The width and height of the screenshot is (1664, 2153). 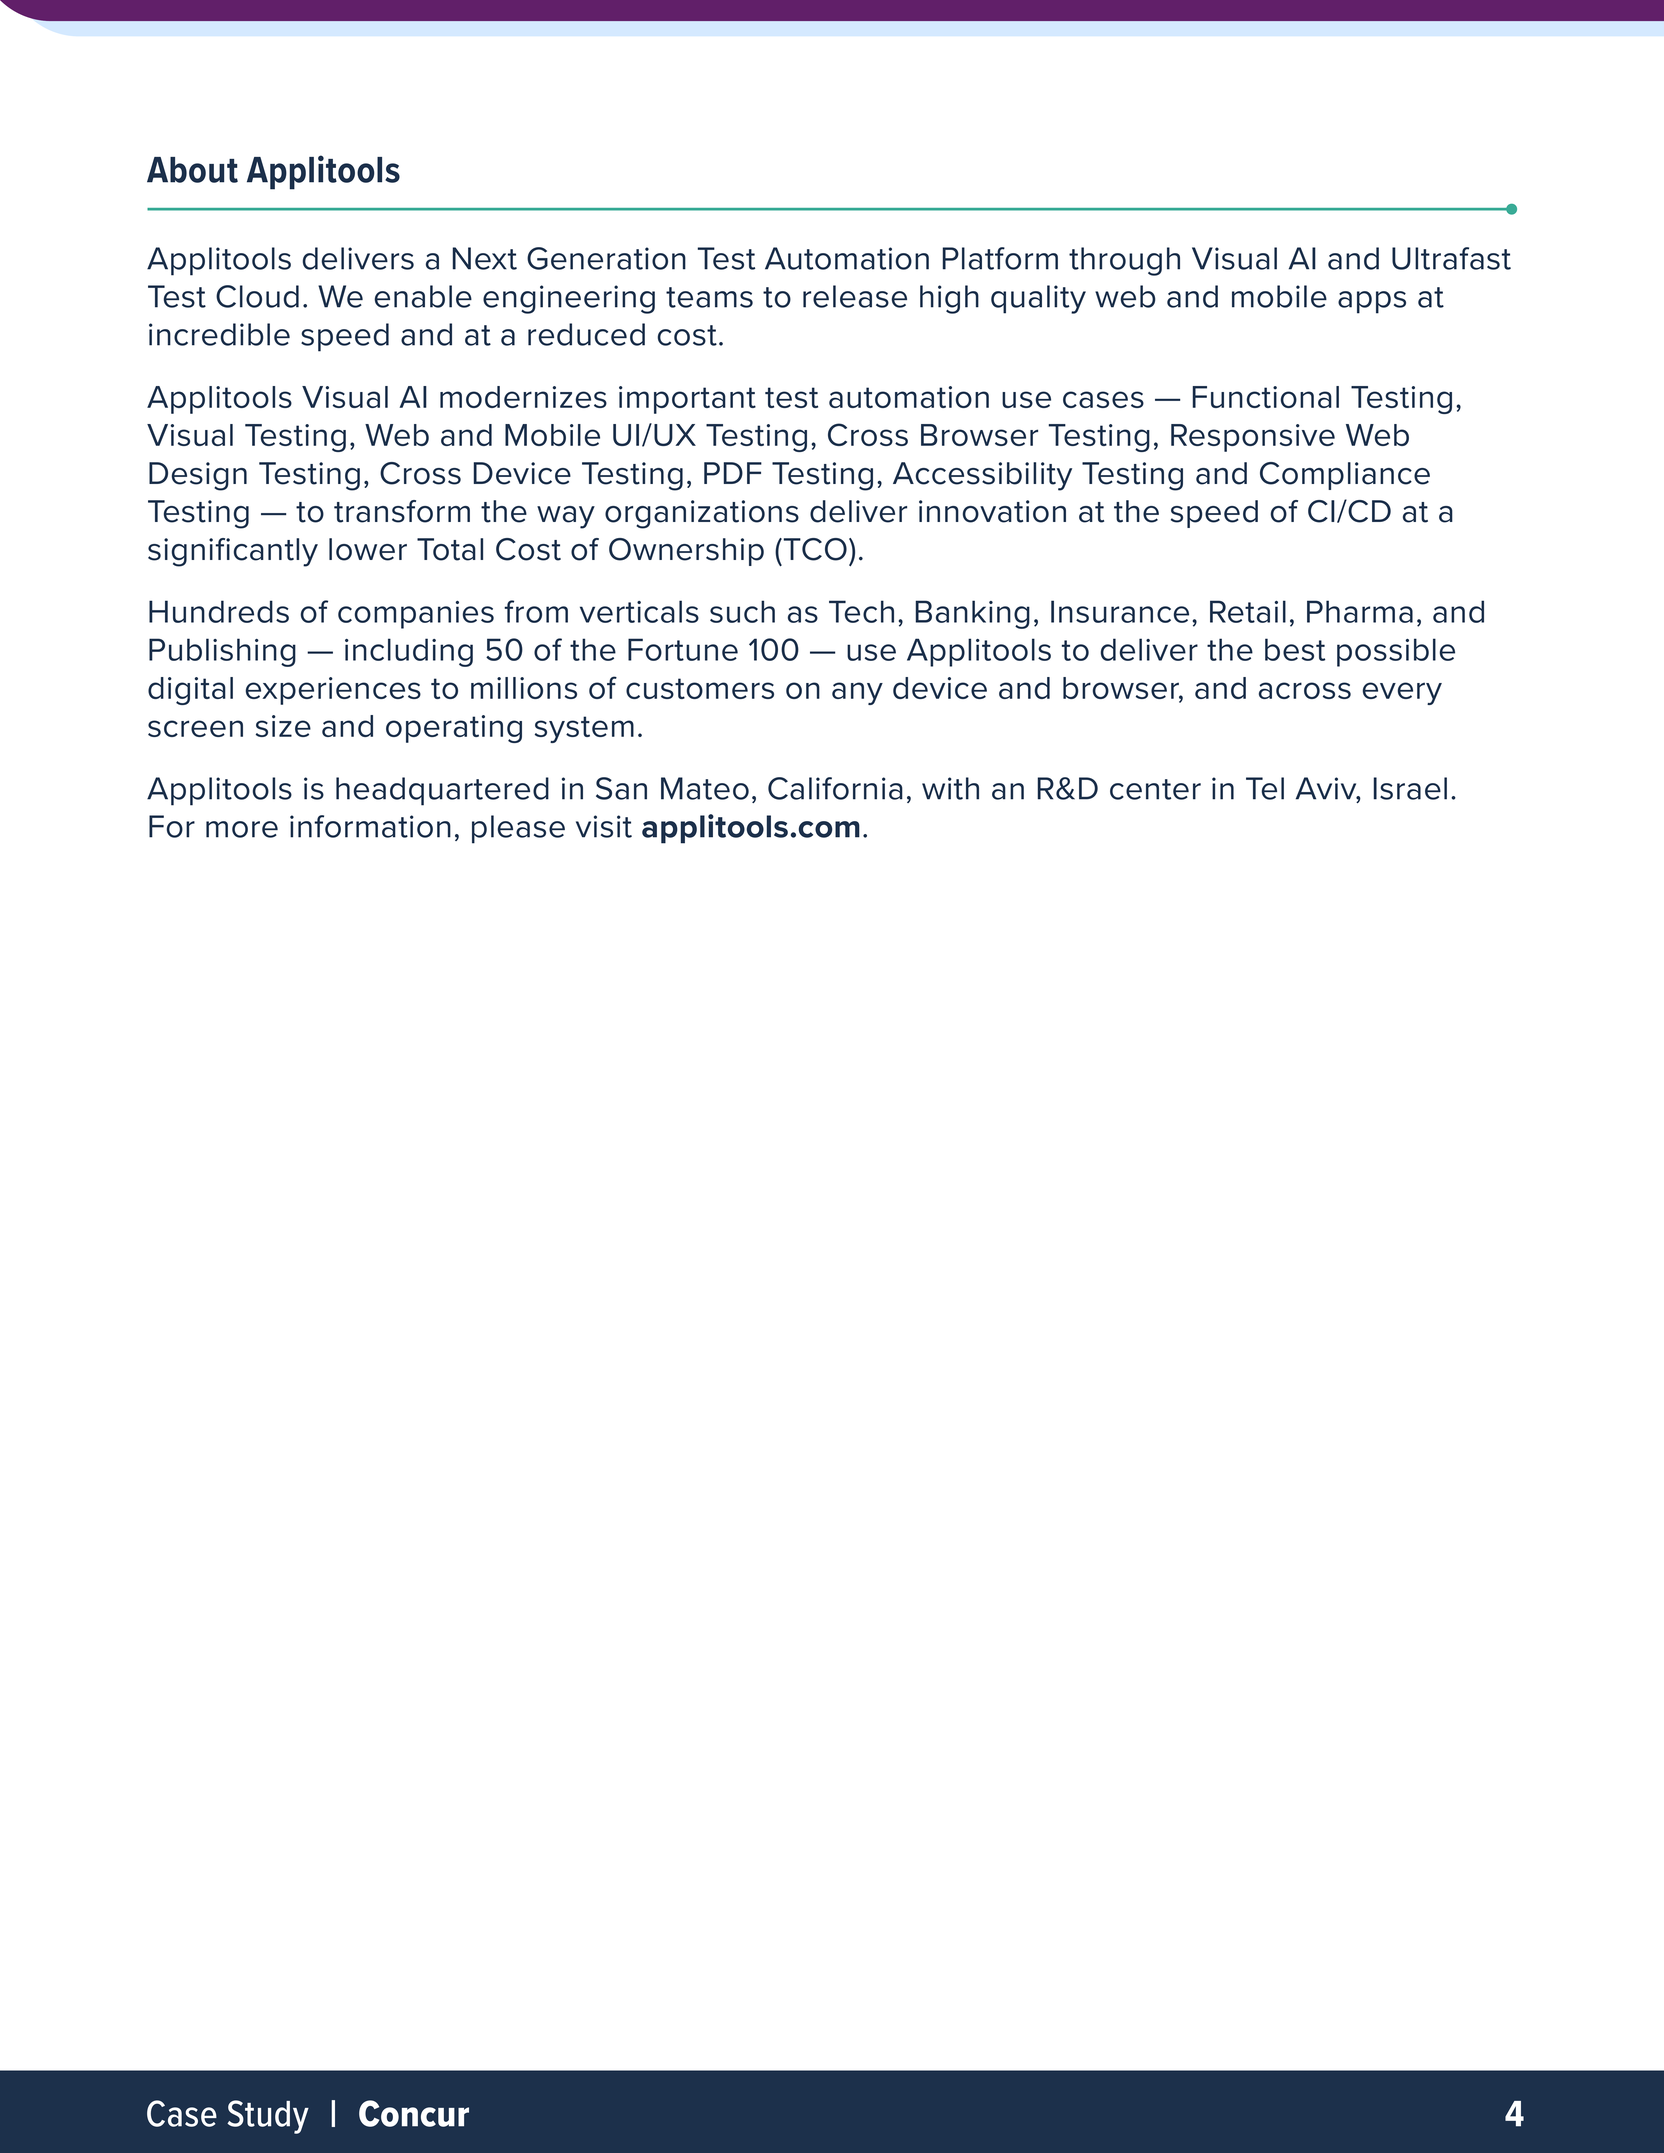 I want to click on California, so click(x=835, y=788).
